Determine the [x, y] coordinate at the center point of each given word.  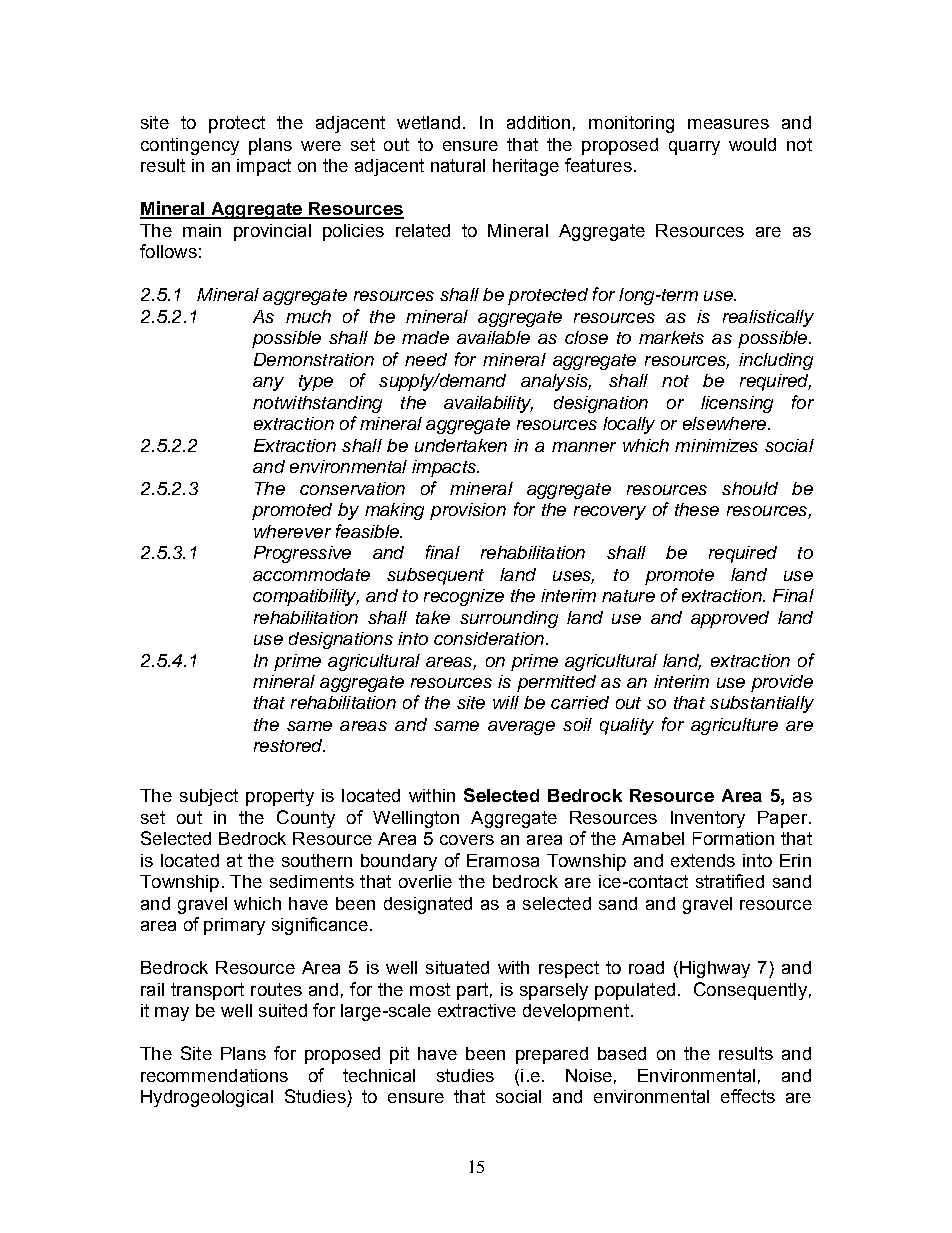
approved [730, 619]
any [268, 384]
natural [458, 165]
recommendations [214, 1075]
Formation [733, 838]
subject [209, 797]
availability [488, 404]
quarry [694, 148]
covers [467, 840]
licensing [737, 404]
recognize [464, 597]
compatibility [306, 597]
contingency [190, 146]
